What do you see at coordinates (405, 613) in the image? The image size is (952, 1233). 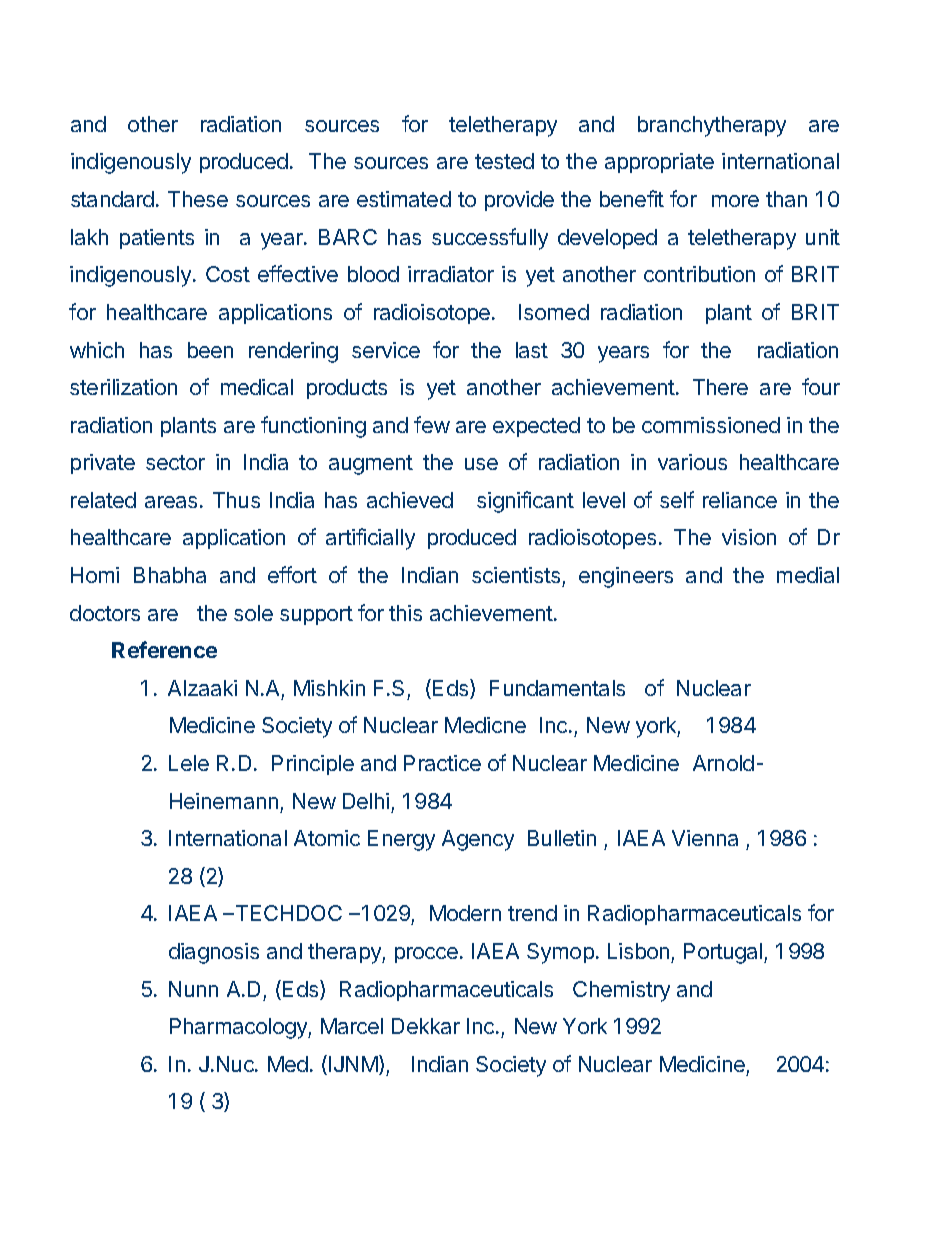 I see `this` at bounding box center [405, 613].
